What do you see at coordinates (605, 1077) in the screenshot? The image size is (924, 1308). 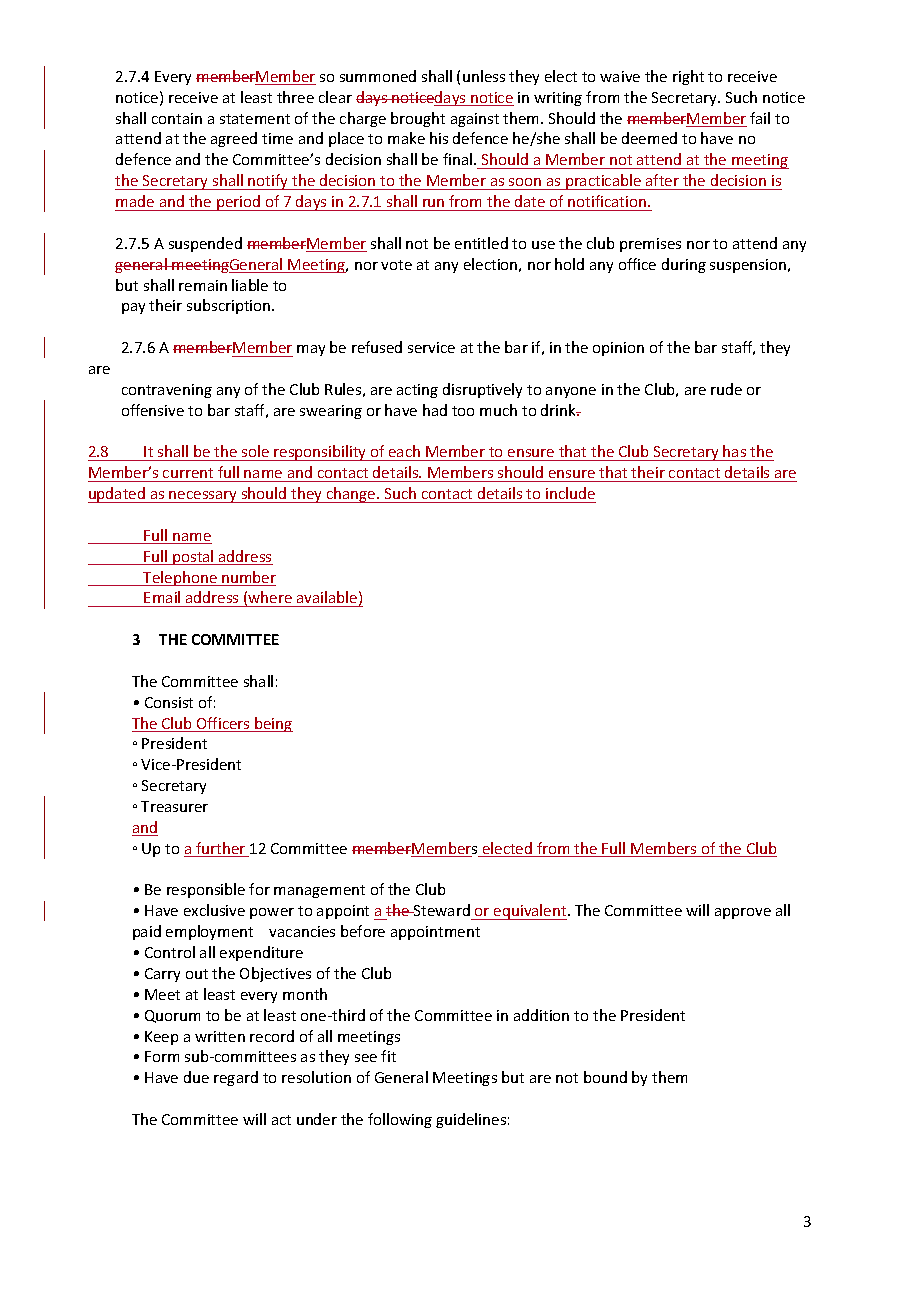 I see `bound` at bounding box center [605, 1077].
